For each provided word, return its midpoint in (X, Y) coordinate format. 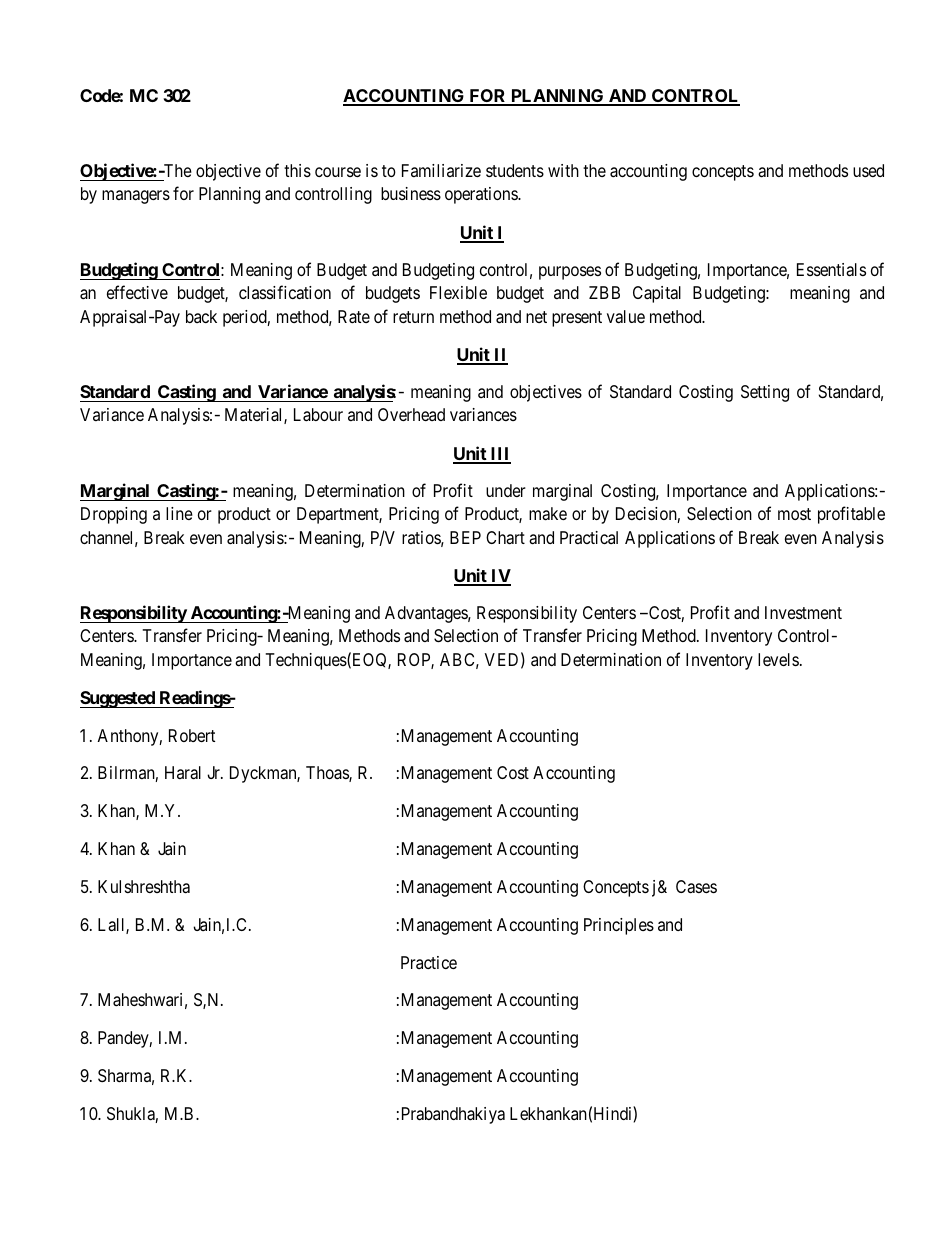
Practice (429, 962)
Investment (803, 612)
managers (136, 197)
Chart (505, 538)
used (868, 170)
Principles (619, 926)
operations (482, 195)
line (179, 513)
